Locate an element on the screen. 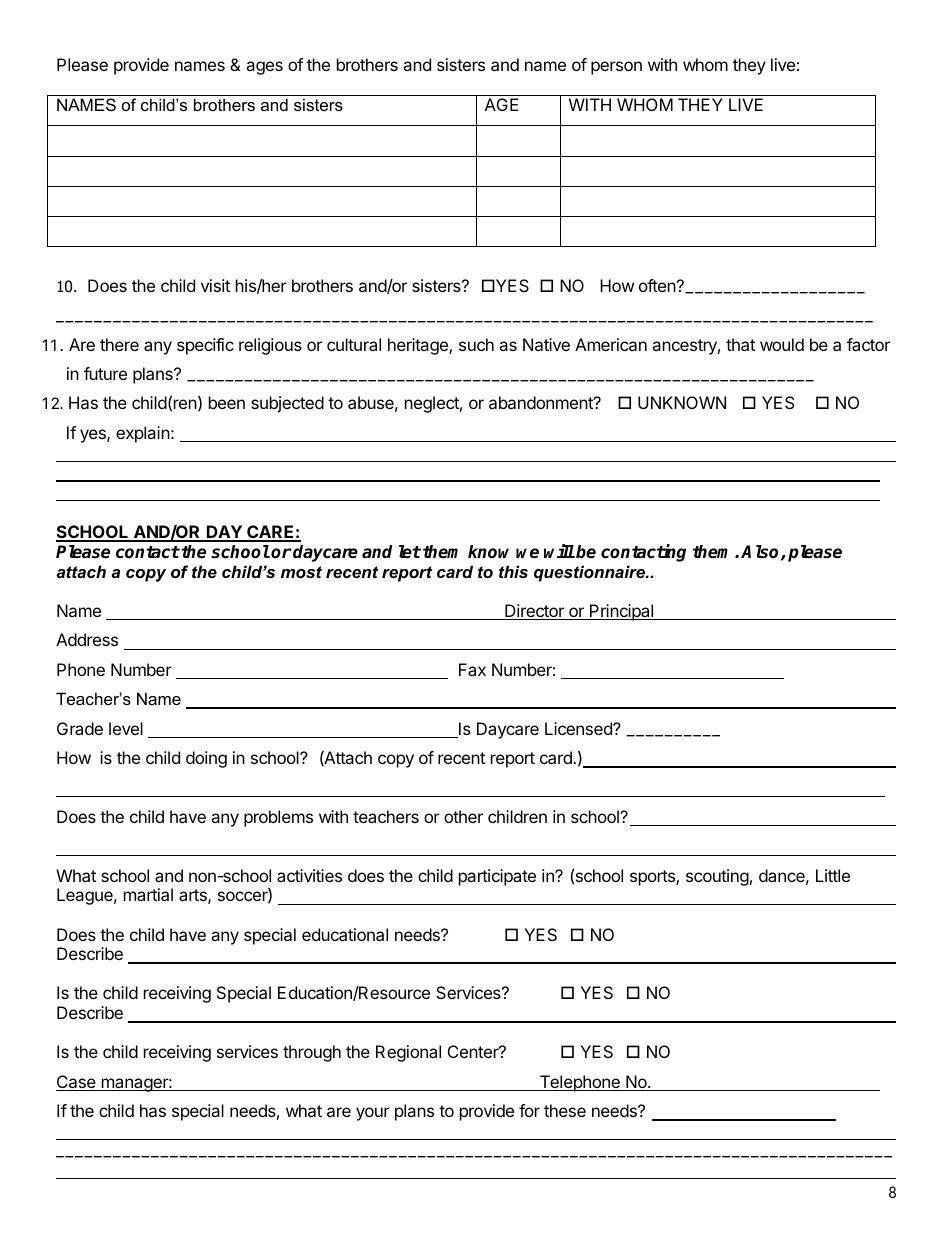 Image resolution: width=952 pixels, height=1233 pixels. these is located at coordinates (565, 1110).
